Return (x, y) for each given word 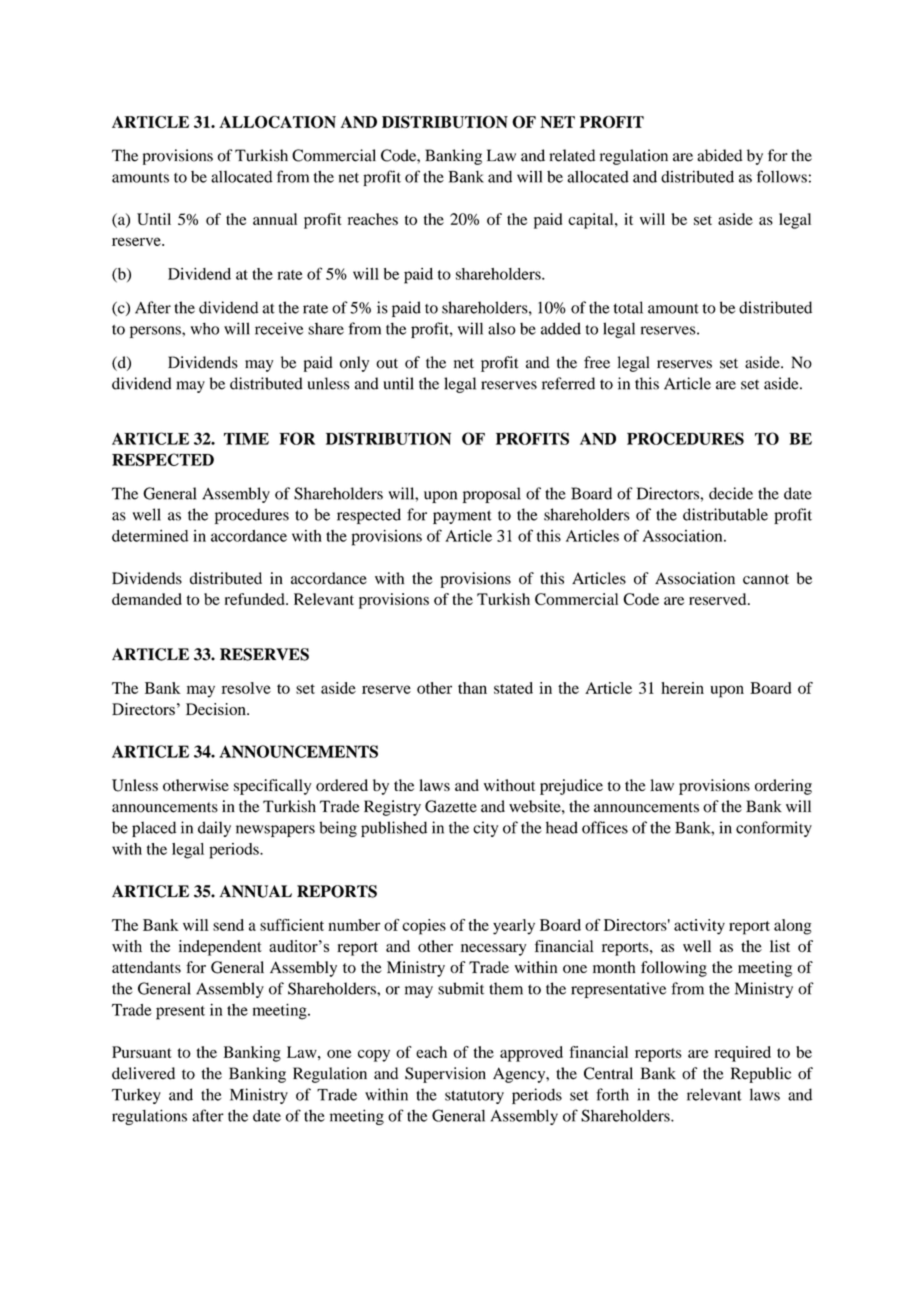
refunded (256, 599)
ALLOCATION (277, 122)
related (572, 155)
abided (720, 155)
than (472, 688)
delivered (143, 1073)
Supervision (445, 1075)
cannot (766, 579)
